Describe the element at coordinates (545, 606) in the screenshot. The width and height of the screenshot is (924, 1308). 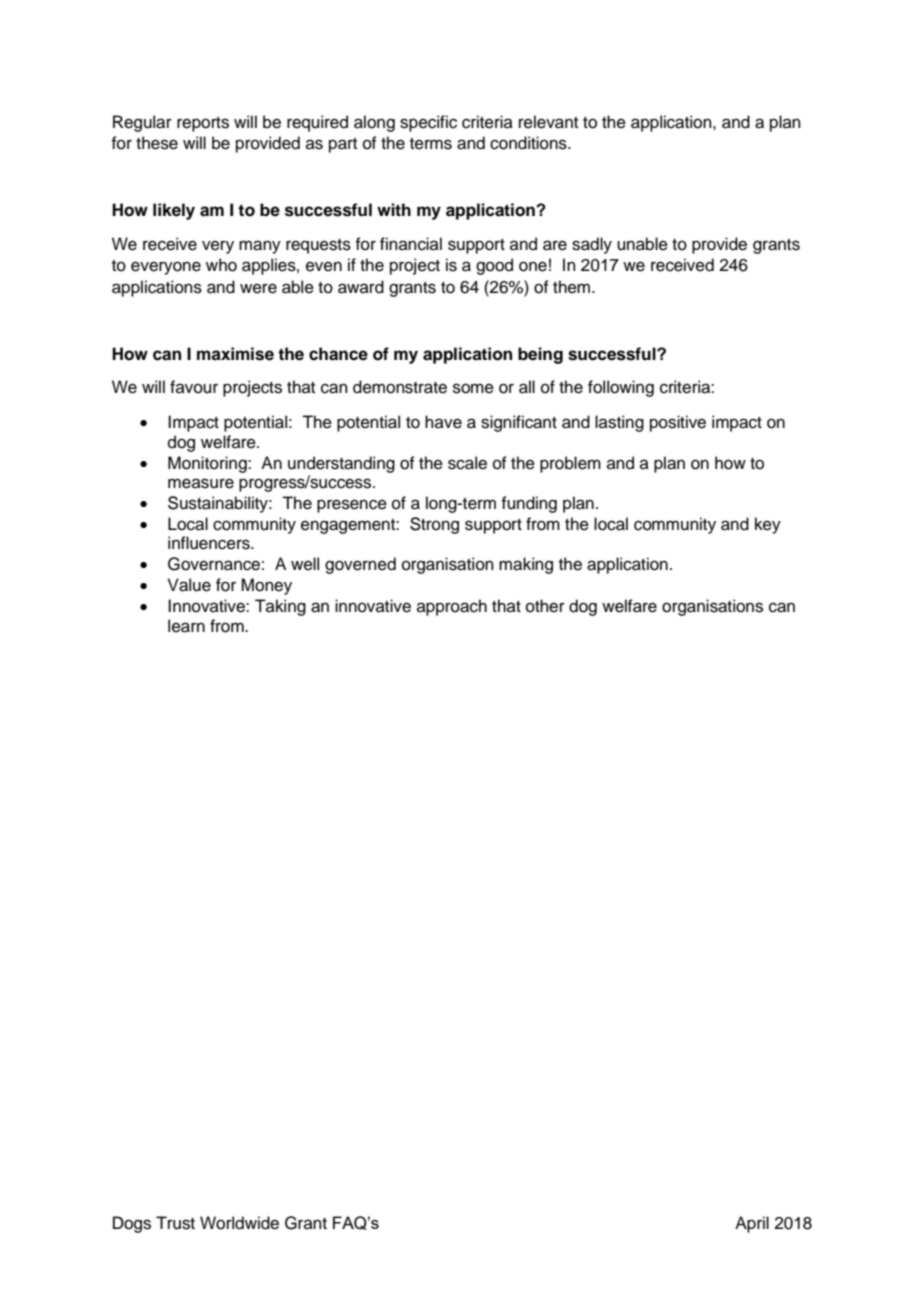
I see `other` at that location.
